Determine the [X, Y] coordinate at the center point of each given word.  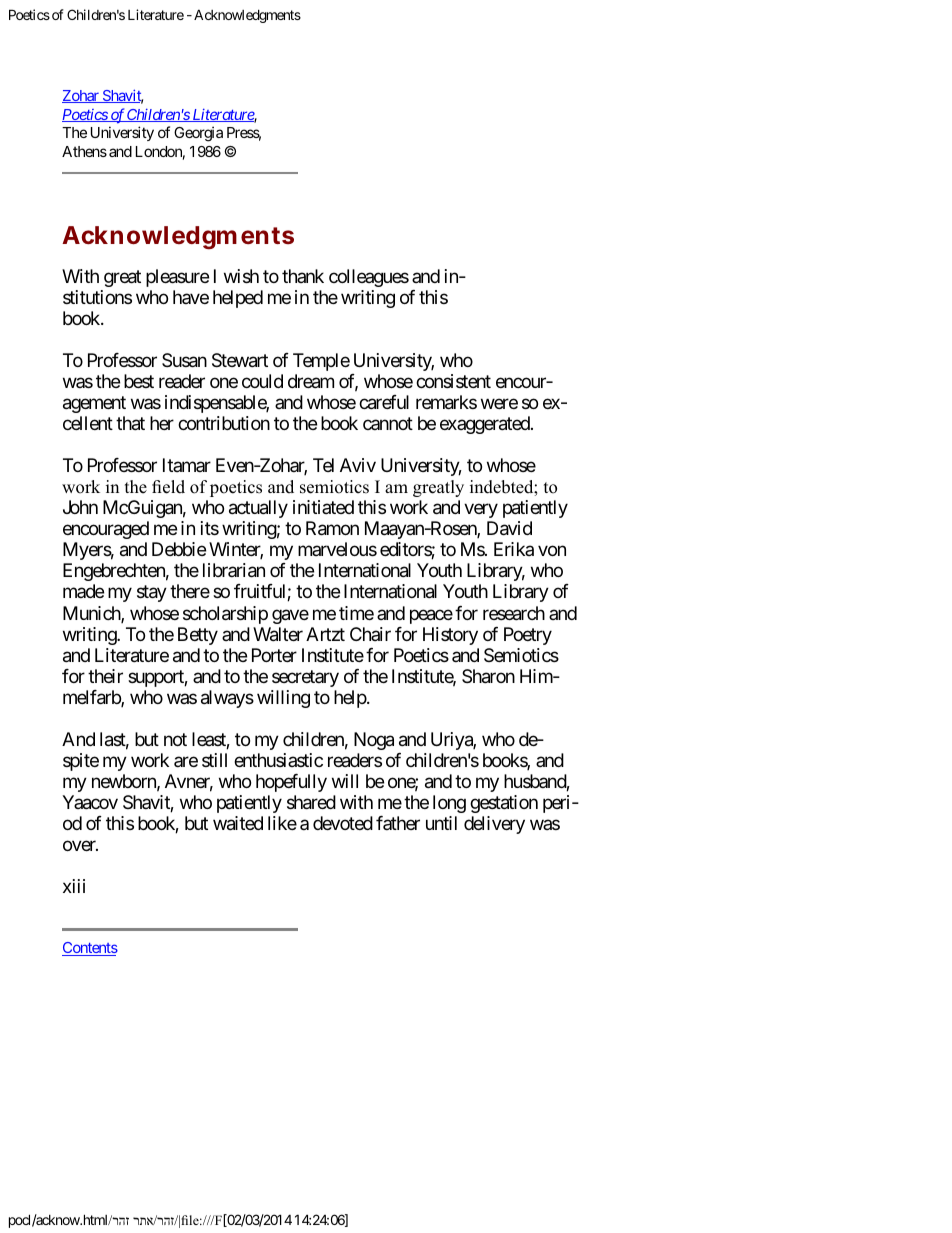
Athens [84, 151]
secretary [305, 678]
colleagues [369, 278]
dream [311, 381]
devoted [343, 823]
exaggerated [486, 425]
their [105, 676]
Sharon [488, 676]
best [139, 381]
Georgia [198, 134]
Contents [90, 949]
